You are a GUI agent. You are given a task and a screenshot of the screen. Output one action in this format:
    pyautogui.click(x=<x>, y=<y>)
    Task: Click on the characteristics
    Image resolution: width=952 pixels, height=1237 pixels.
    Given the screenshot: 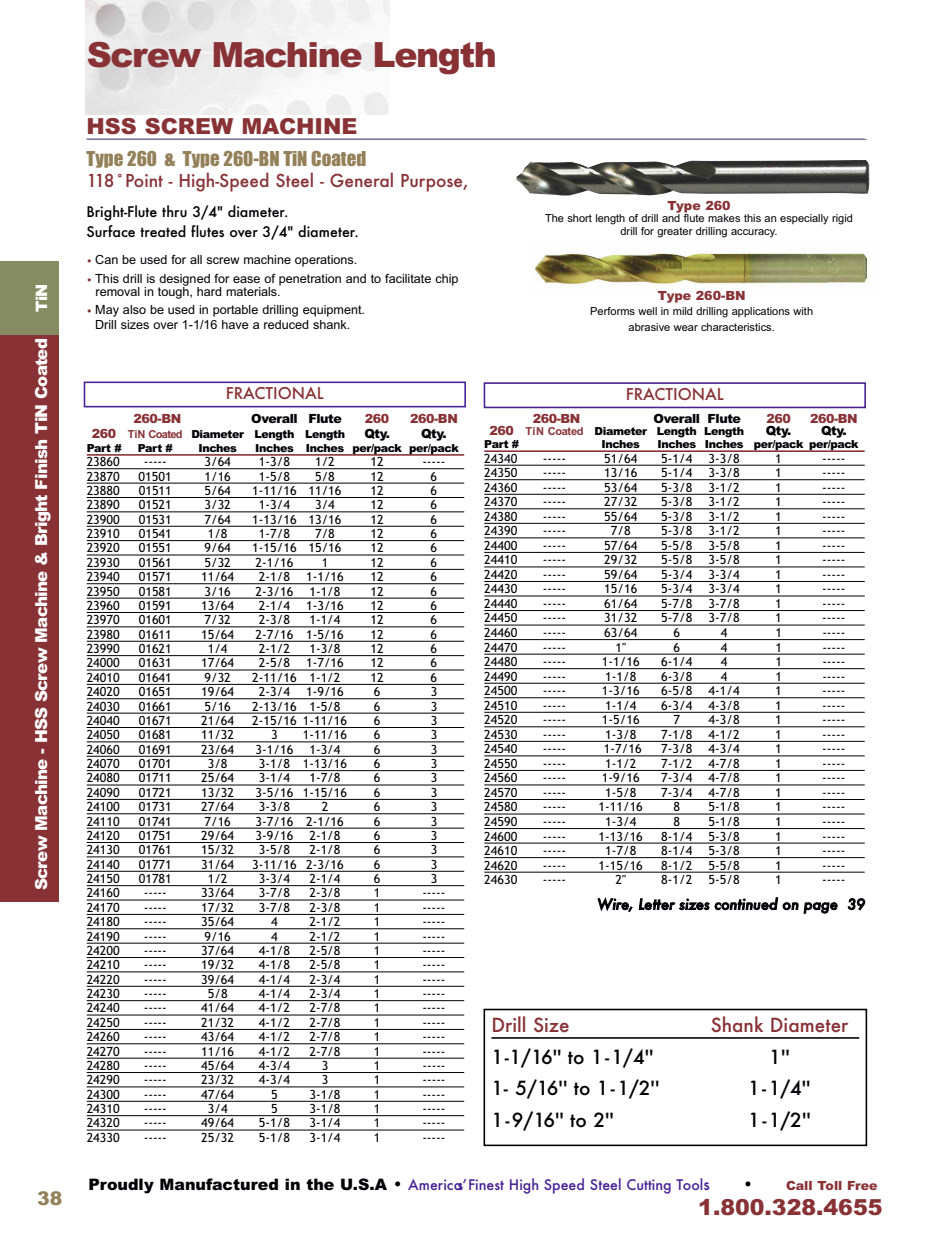 What is the action you would take?
    pyautogui.click(x=737, y=327)
